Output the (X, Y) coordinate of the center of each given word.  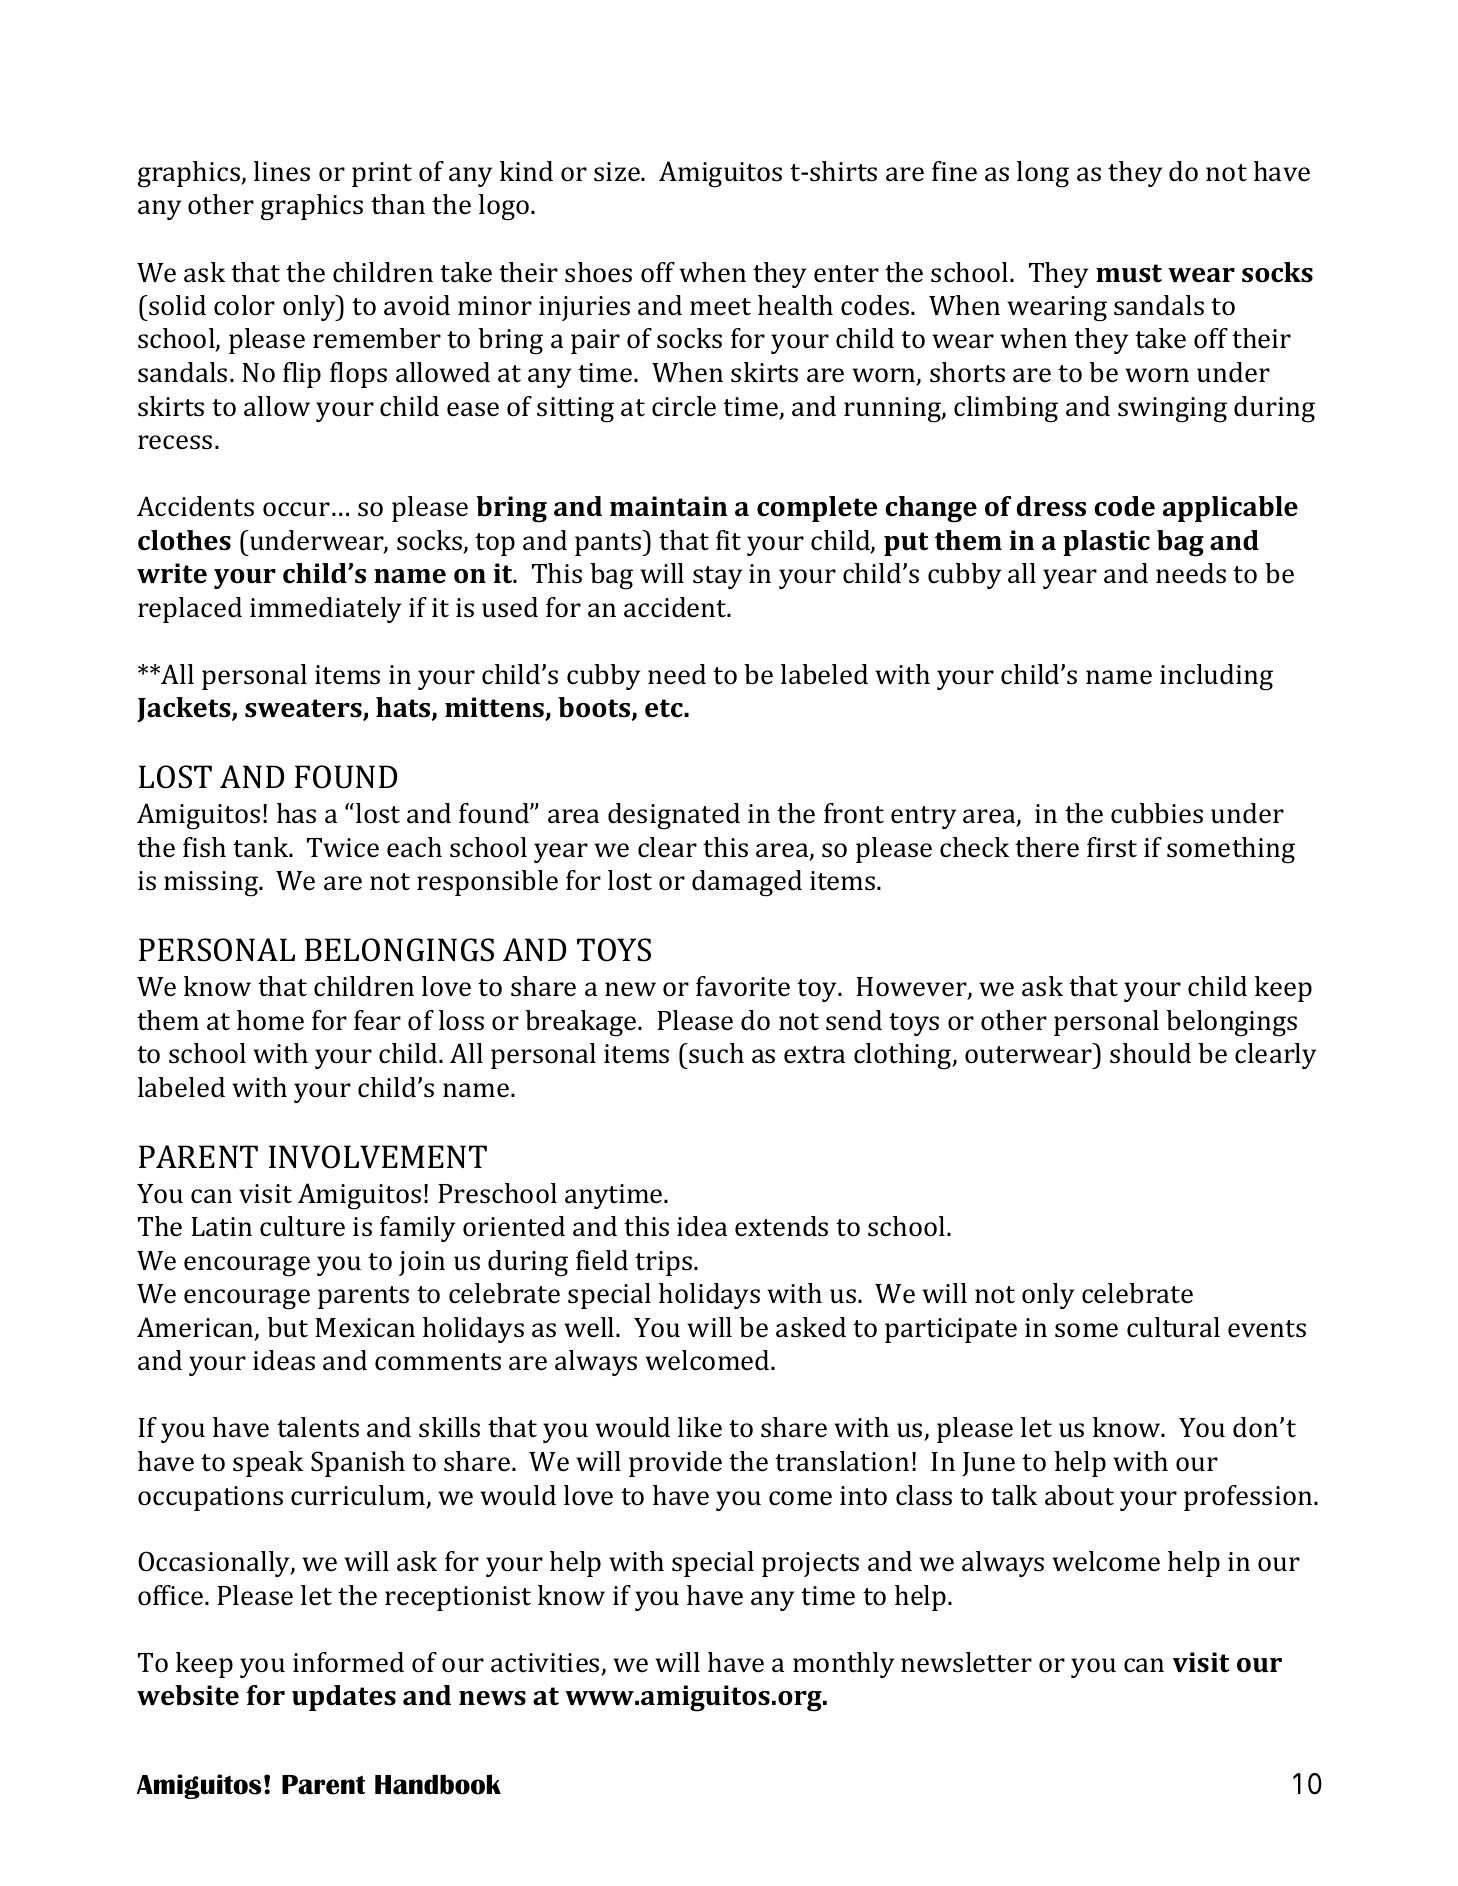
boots (595, 708)
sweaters (304, 709)
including (1216, 677)
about (1079, 1495)
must (1129, 273)
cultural (1173, 1327)
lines (282, 171)
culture (302, 1226)
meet (720, 307)
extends (781, 1226)
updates (344, 1698)
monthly (843, 1665)
